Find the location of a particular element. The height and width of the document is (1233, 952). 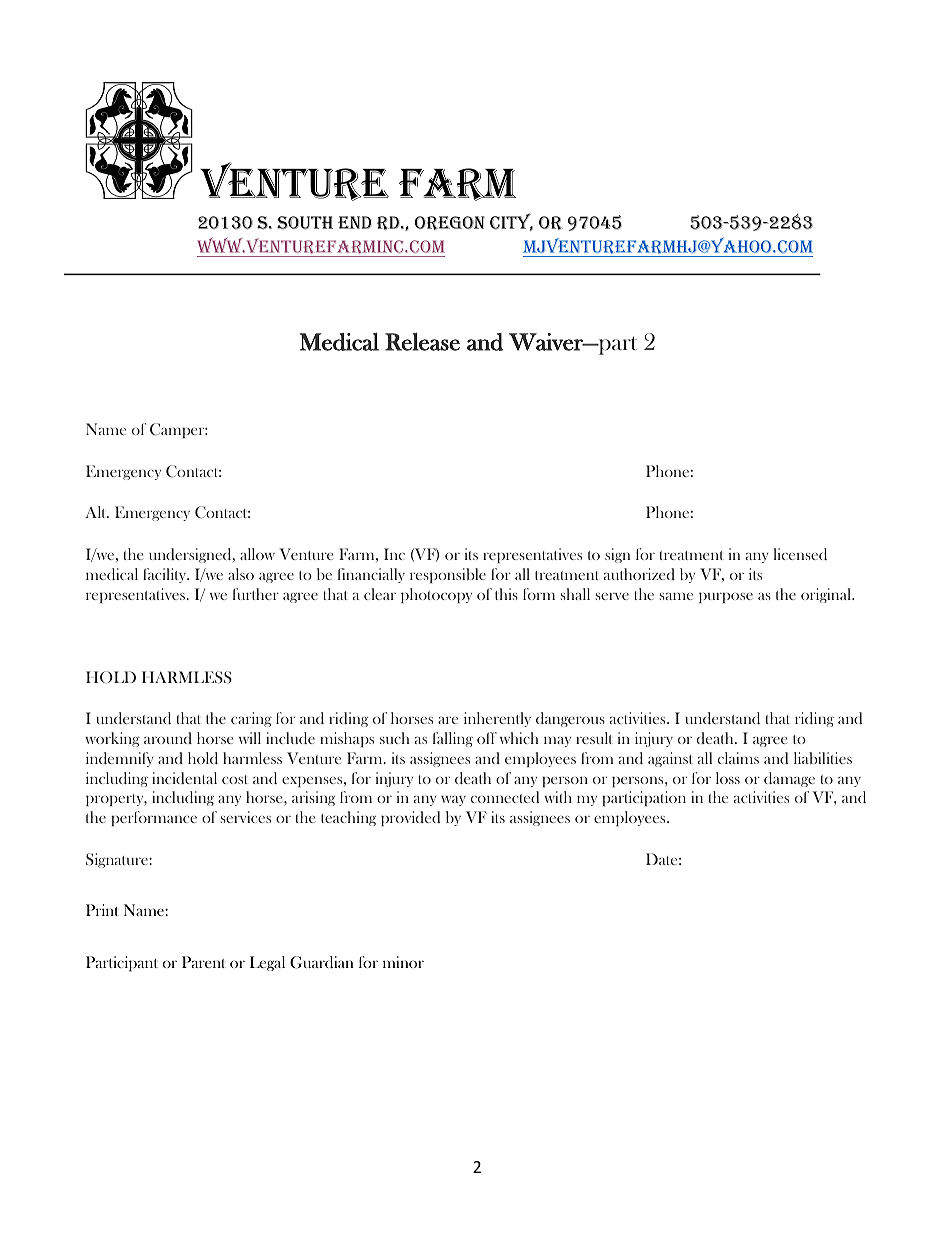

falling is located at coordinates (453, 739).
